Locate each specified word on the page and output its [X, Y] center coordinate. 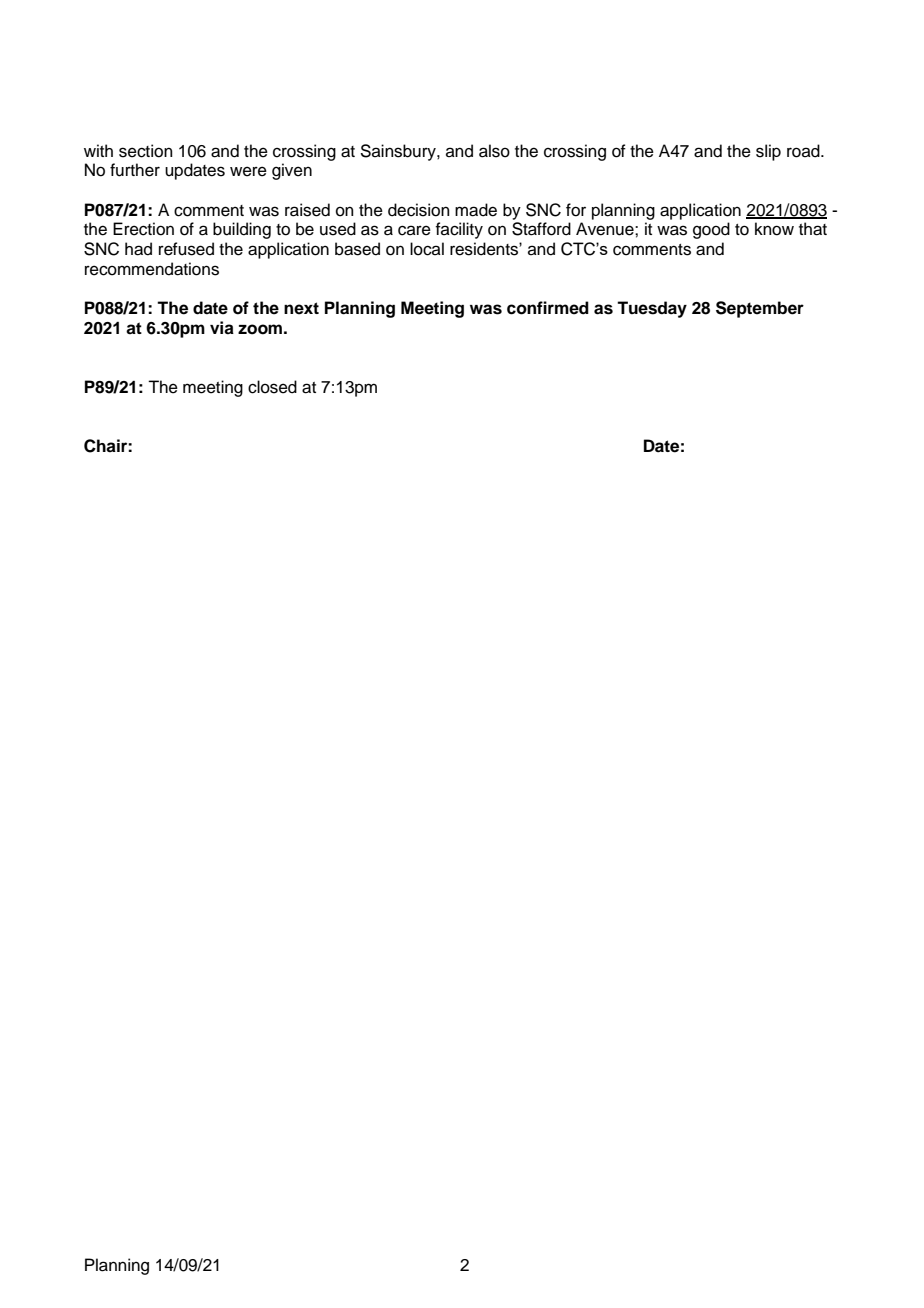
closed [272, 387]
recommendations [152, 269]
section [146, 151]
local [427, 249]
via [222, 328]
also [494, 151]
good [711, 230]
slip [768, 152]
